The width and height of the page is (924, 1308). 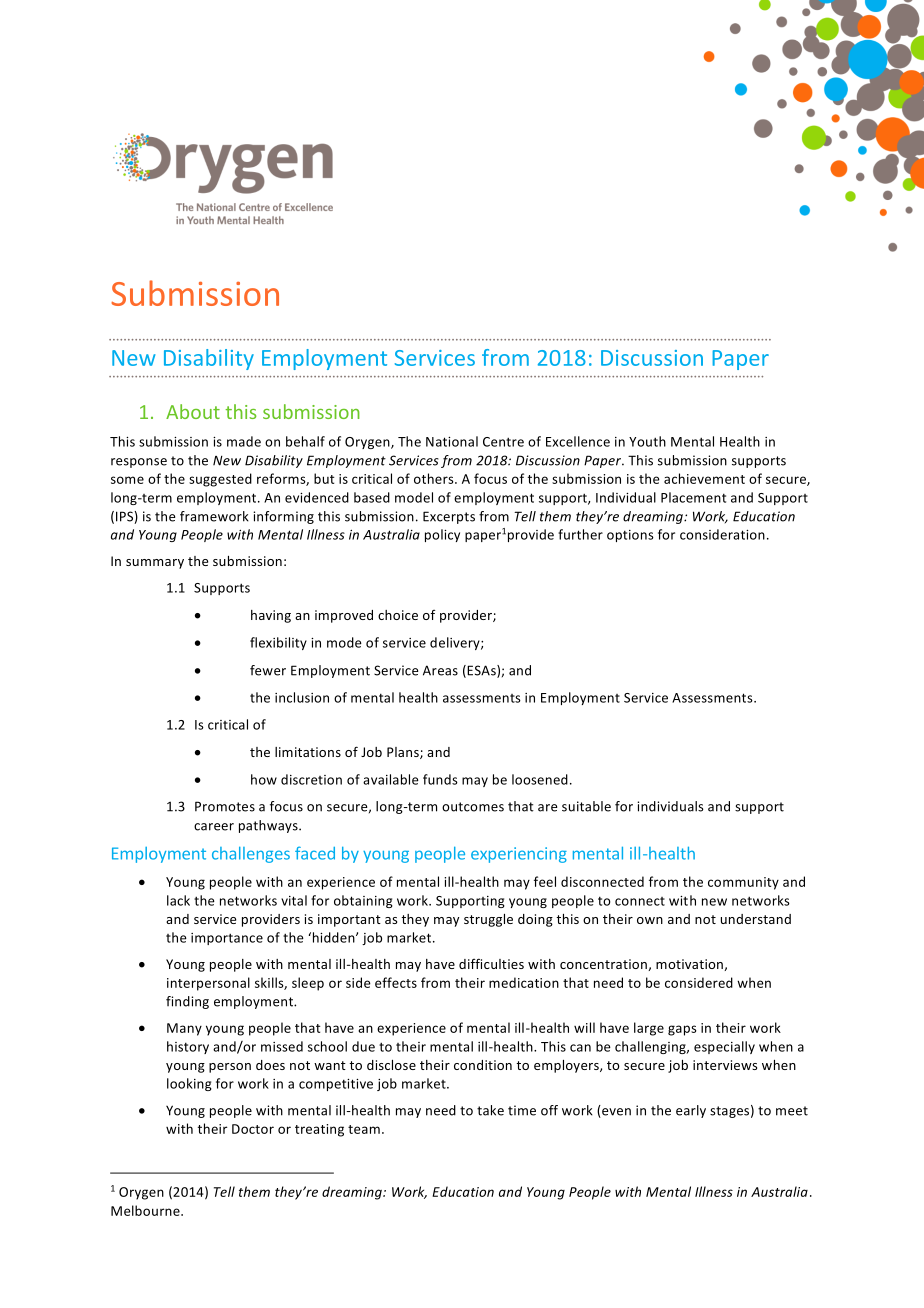 What do you see at coordinates (490, 1110) in the page?
I see `take` at bounding box center [490, 1110].
